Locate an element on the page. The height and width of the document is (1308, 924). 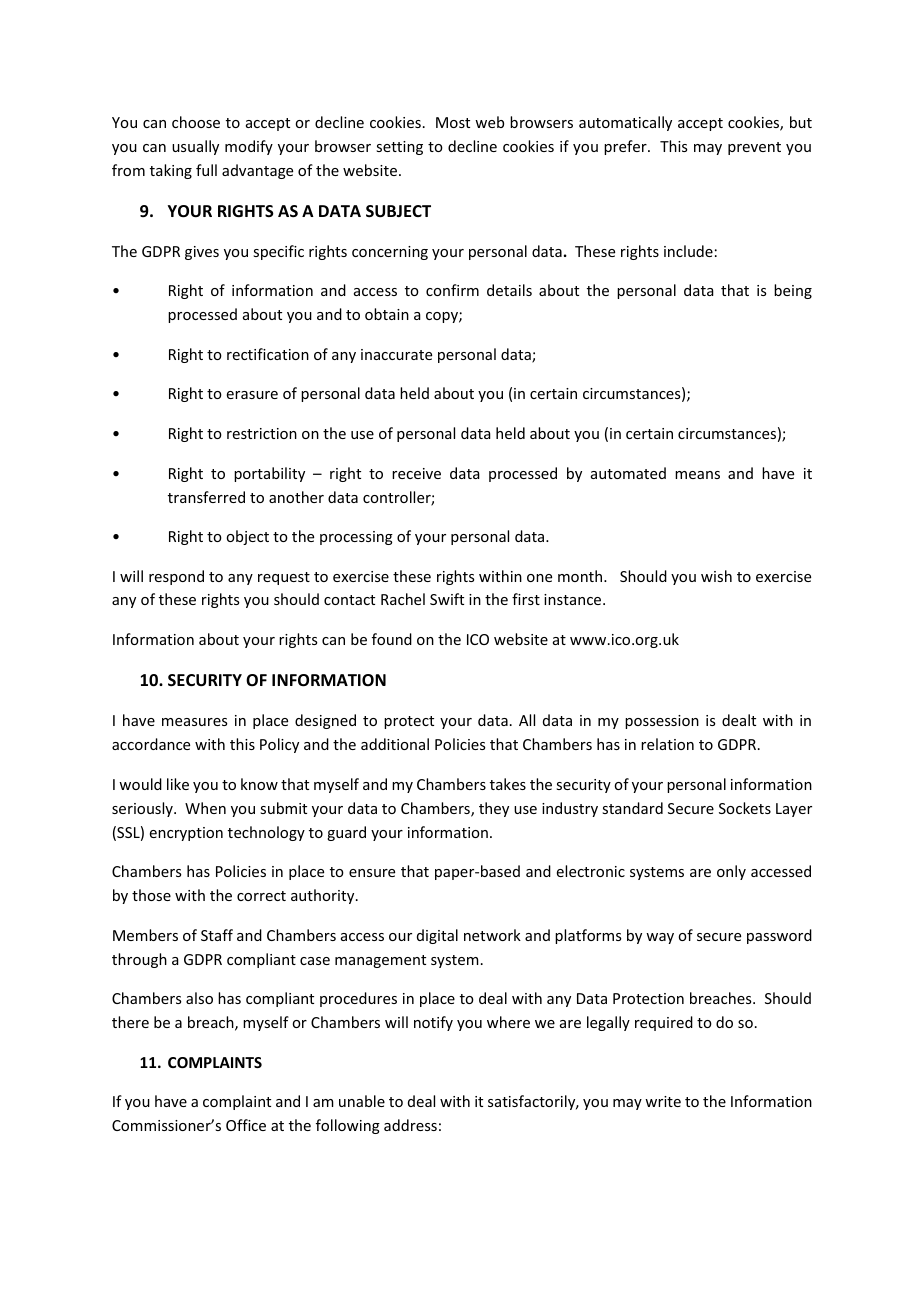
receive is located at coordinates (416, 473).
